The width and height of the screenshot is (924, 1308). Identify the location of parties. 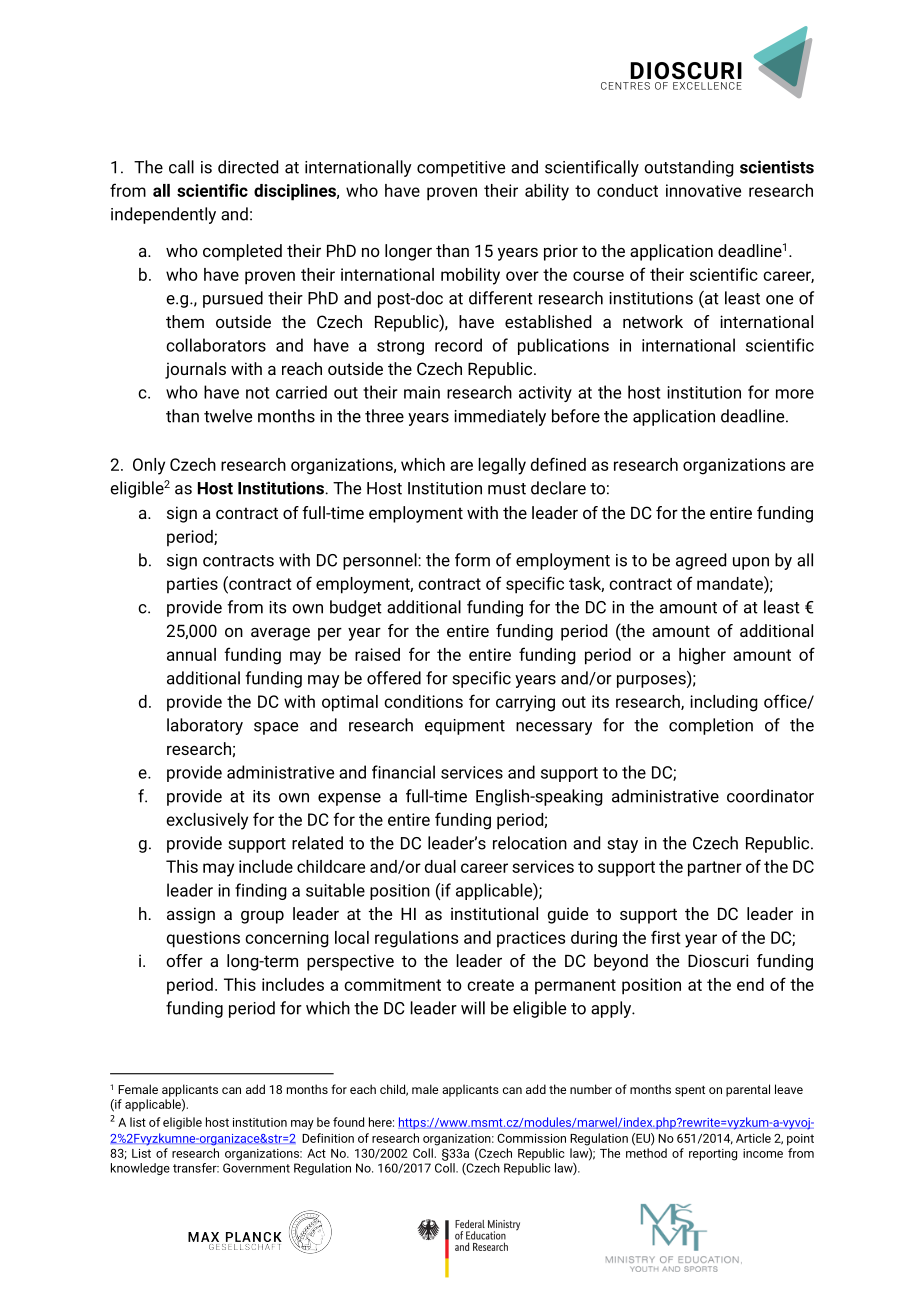
(192, 585).
